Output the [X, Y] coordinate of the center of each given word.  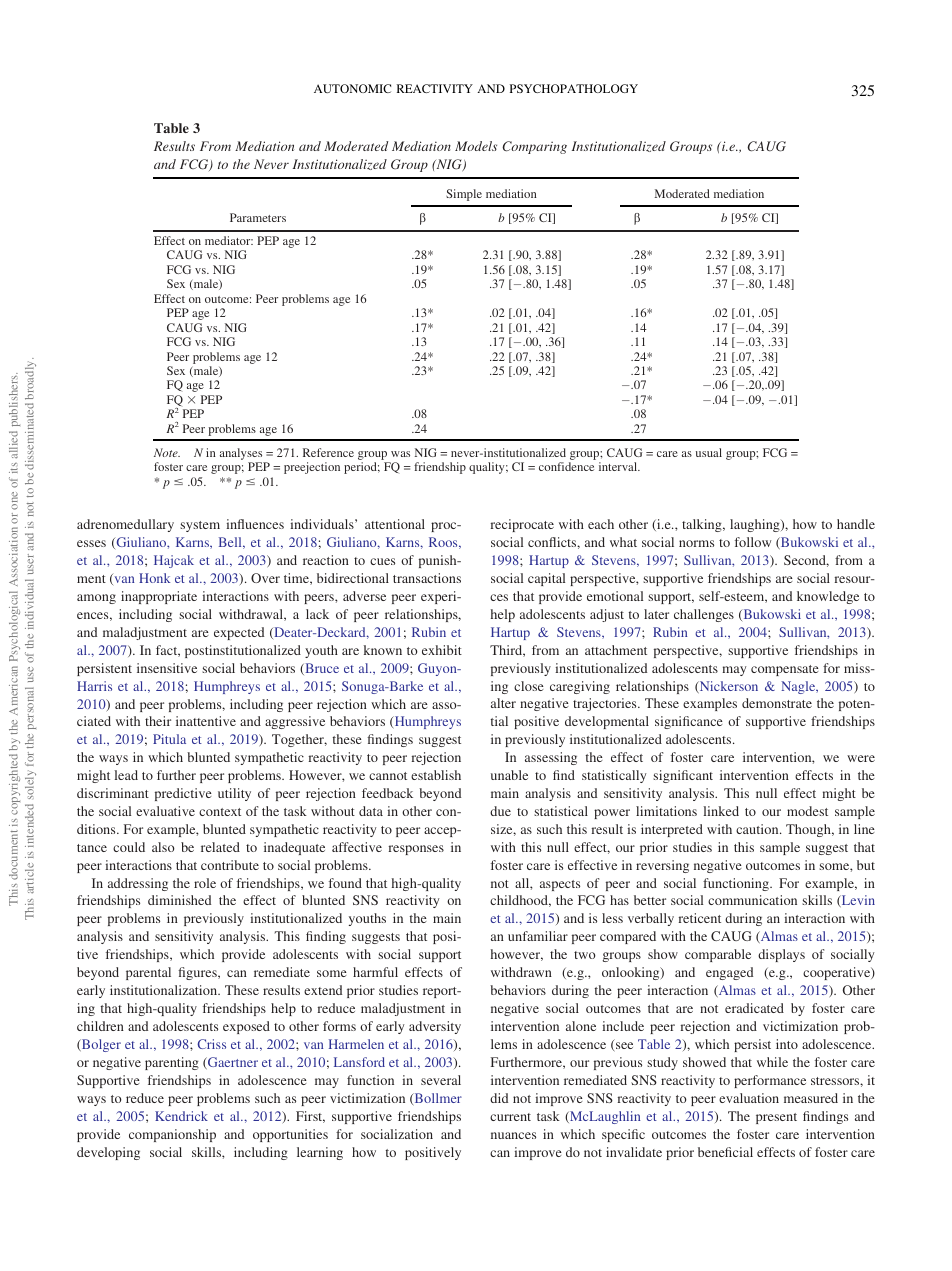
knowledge [828, 597]
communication [752, 900]
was [400, 454]
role [205, 883]
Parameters [258, 217]
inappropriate [159, 597]
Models [476, 146]
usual [709, 452]
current [510, 1117]
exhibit [442, 650]
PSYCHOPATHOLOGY [574, 88]
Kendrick [181, 1116]
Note [167, 452]
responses [416, 850]
